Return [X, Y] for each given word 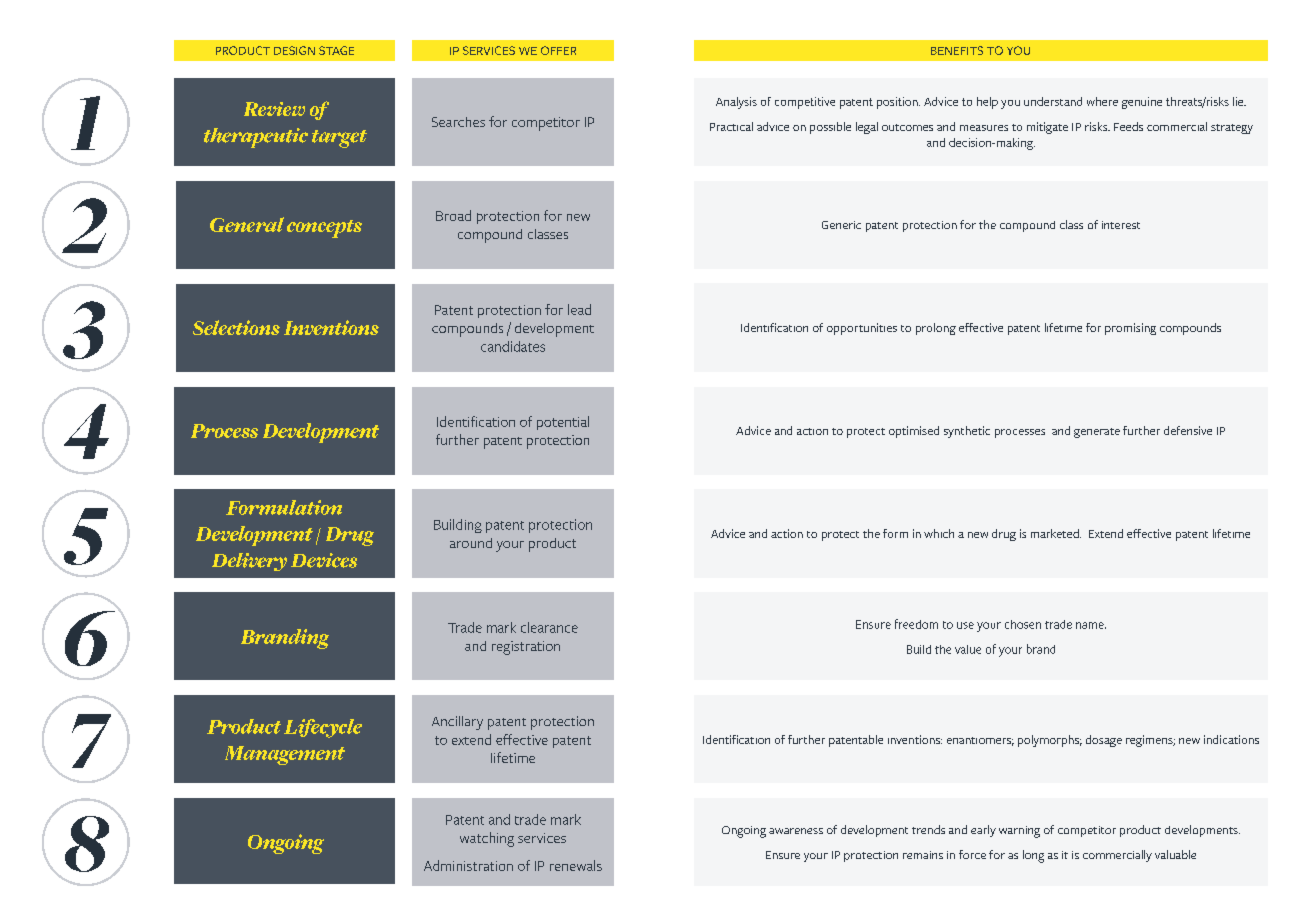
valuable [1175, 854]
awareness [796, 831]
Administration [468, 865]
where [1102, 101]
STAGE [336, 50]
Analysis [736, 103]
